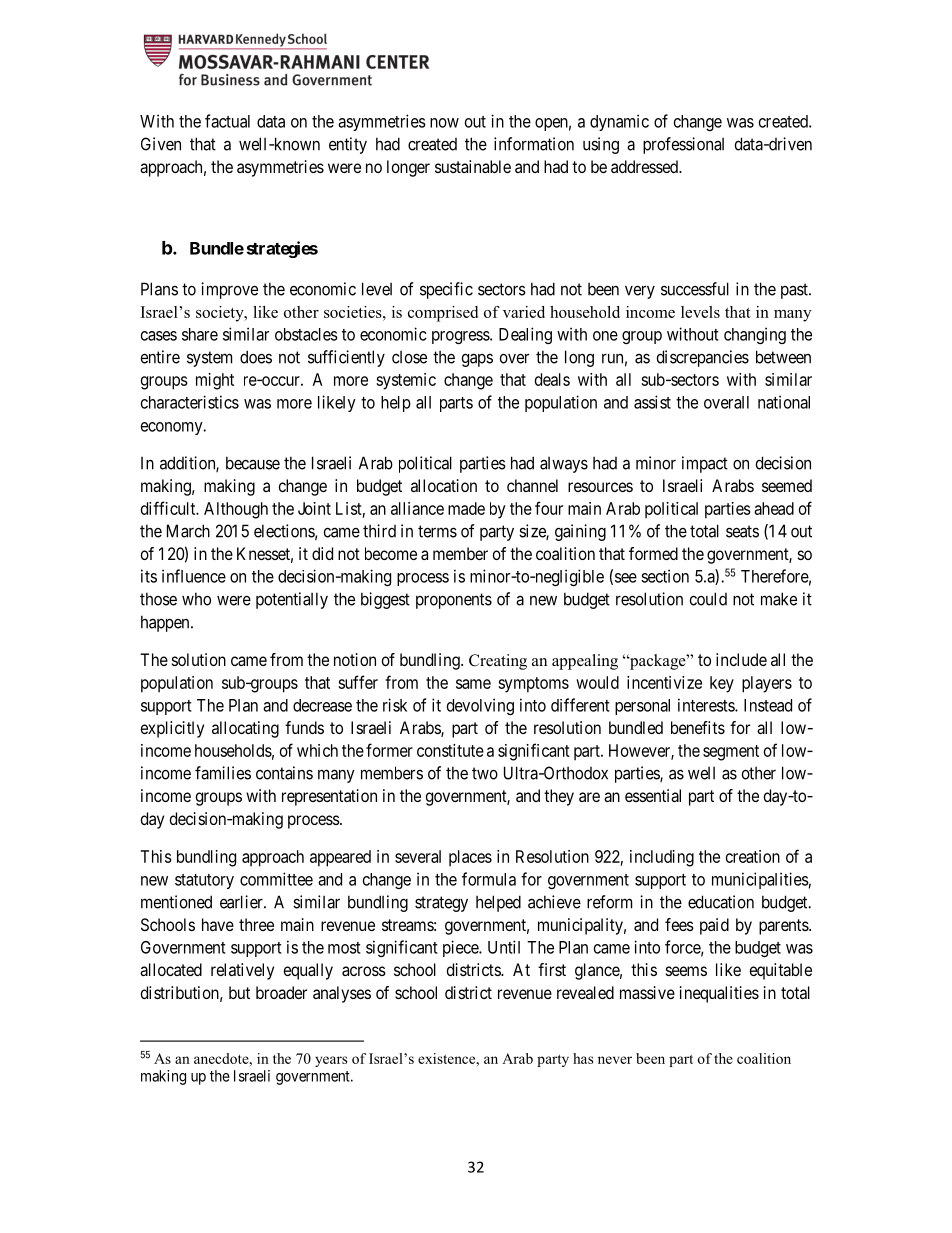 This image has width=952, height=1233. I want to click on professional, so click(683, 145).
